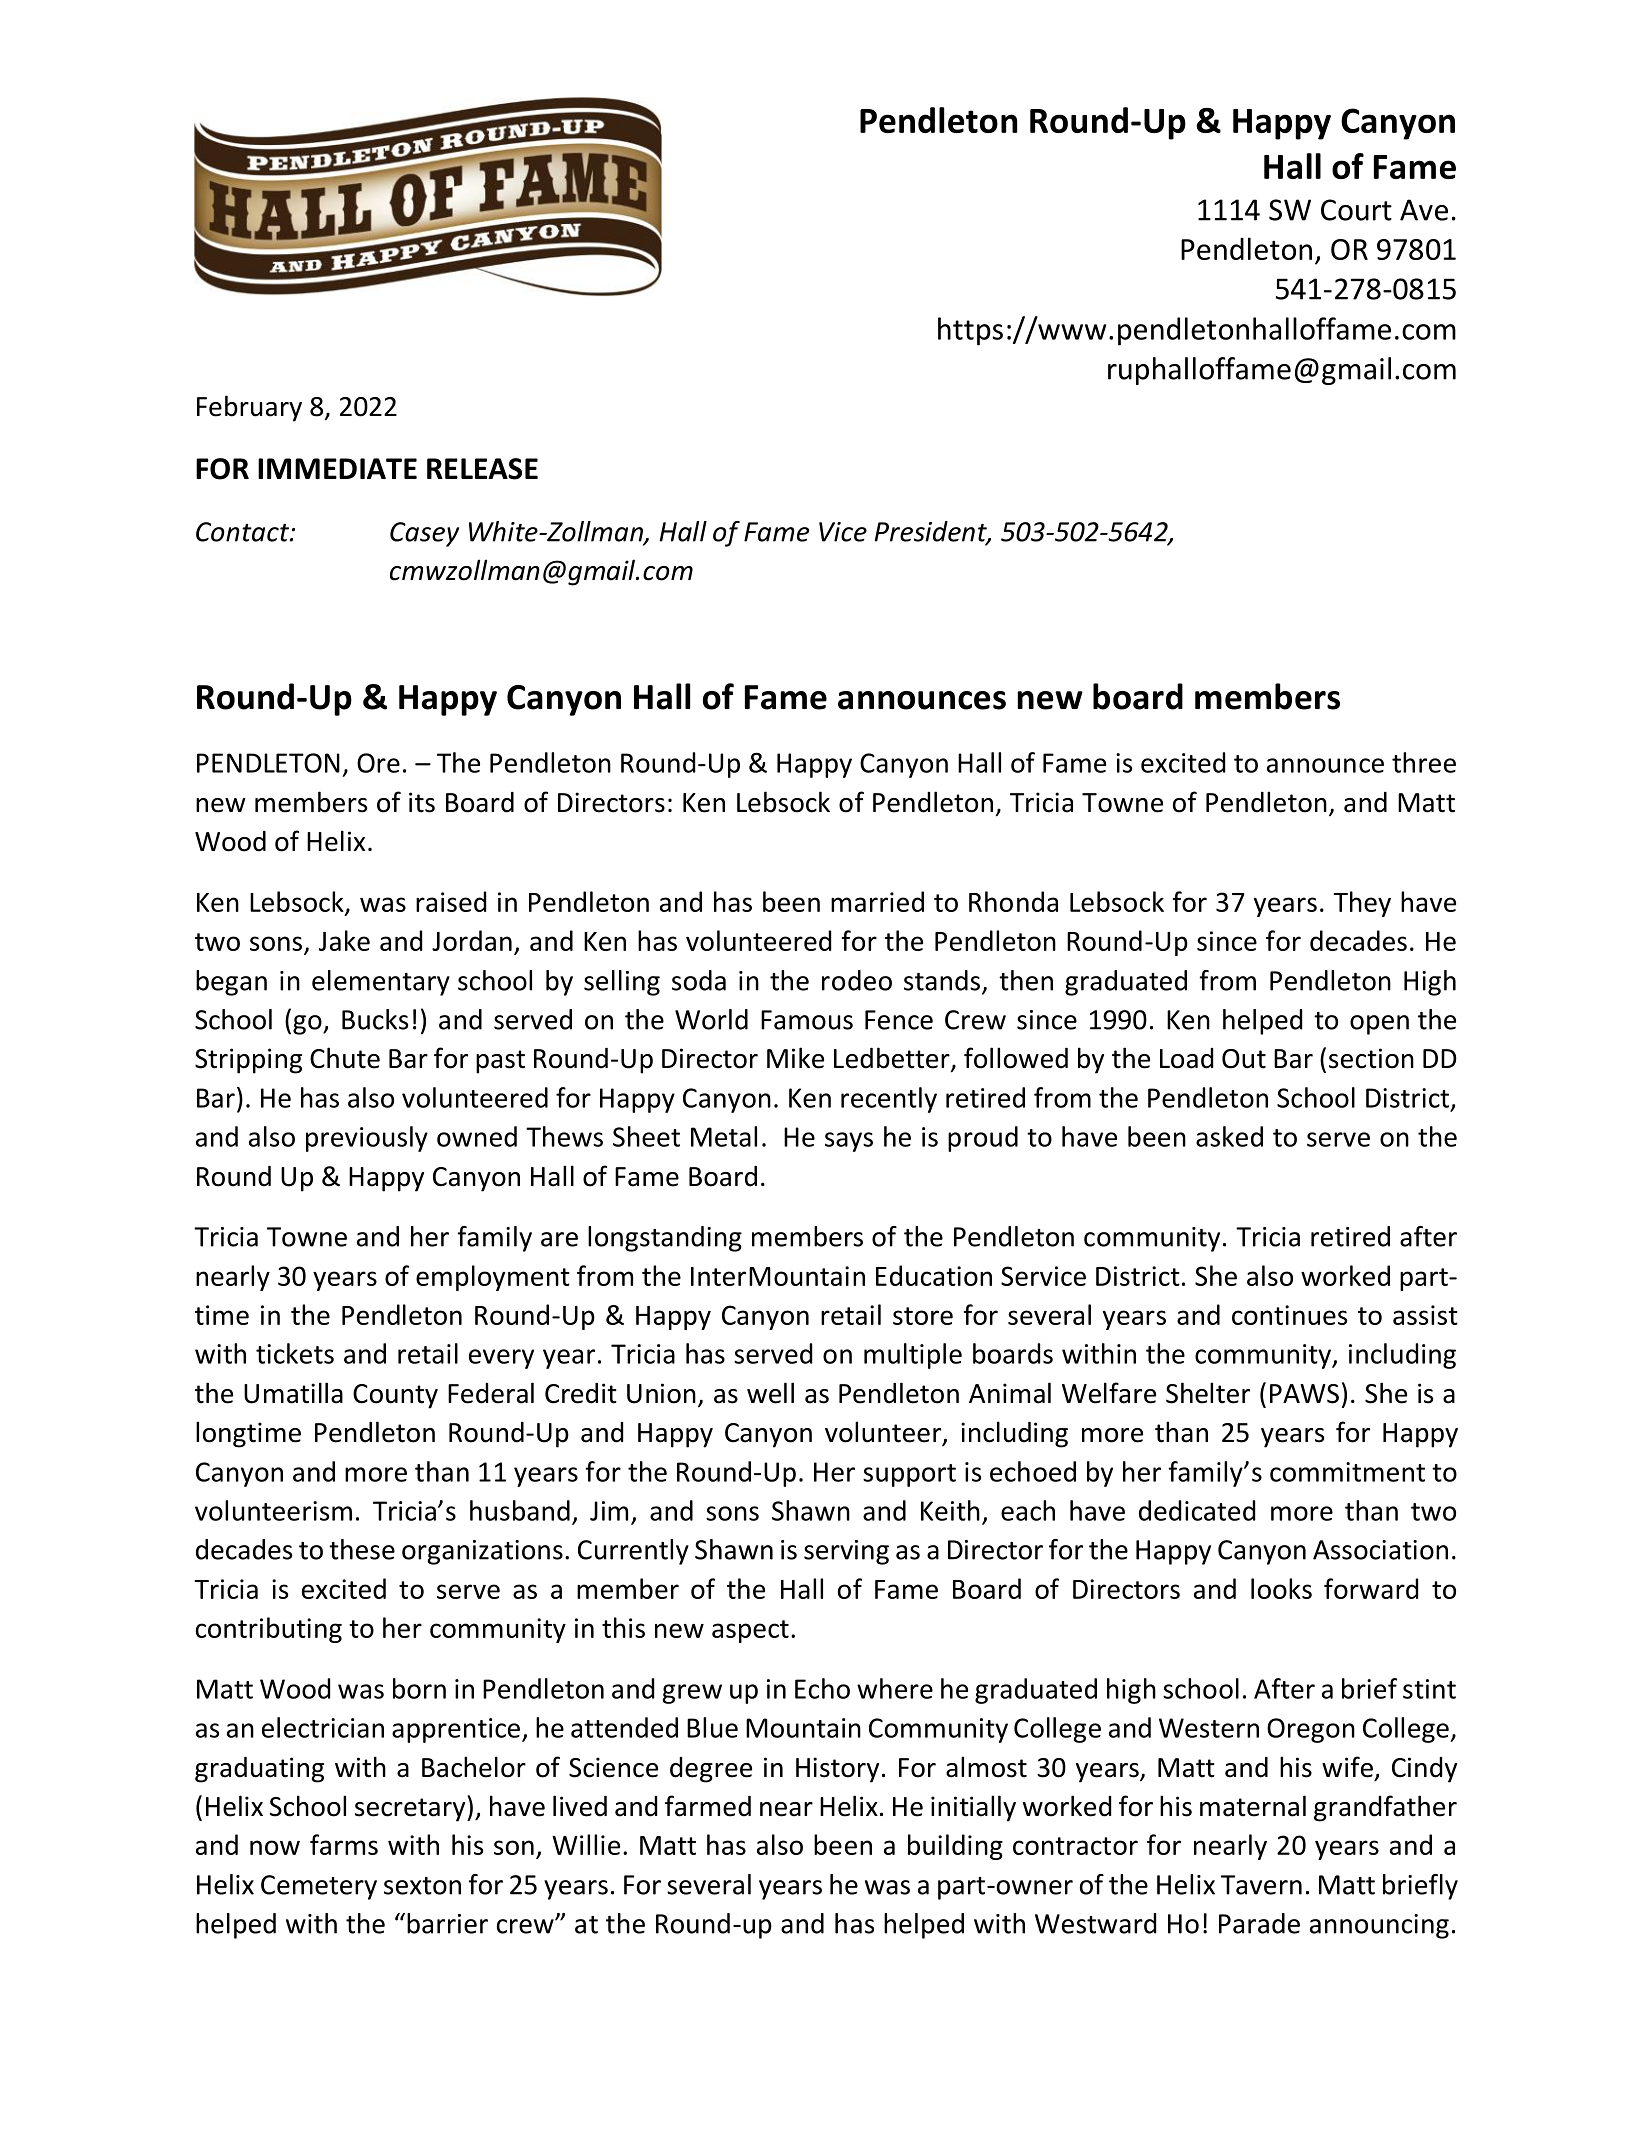 Image resolution: width=1652 pixels, height=2138 pixels. I want to click on sexton, so click(422, 1886).
